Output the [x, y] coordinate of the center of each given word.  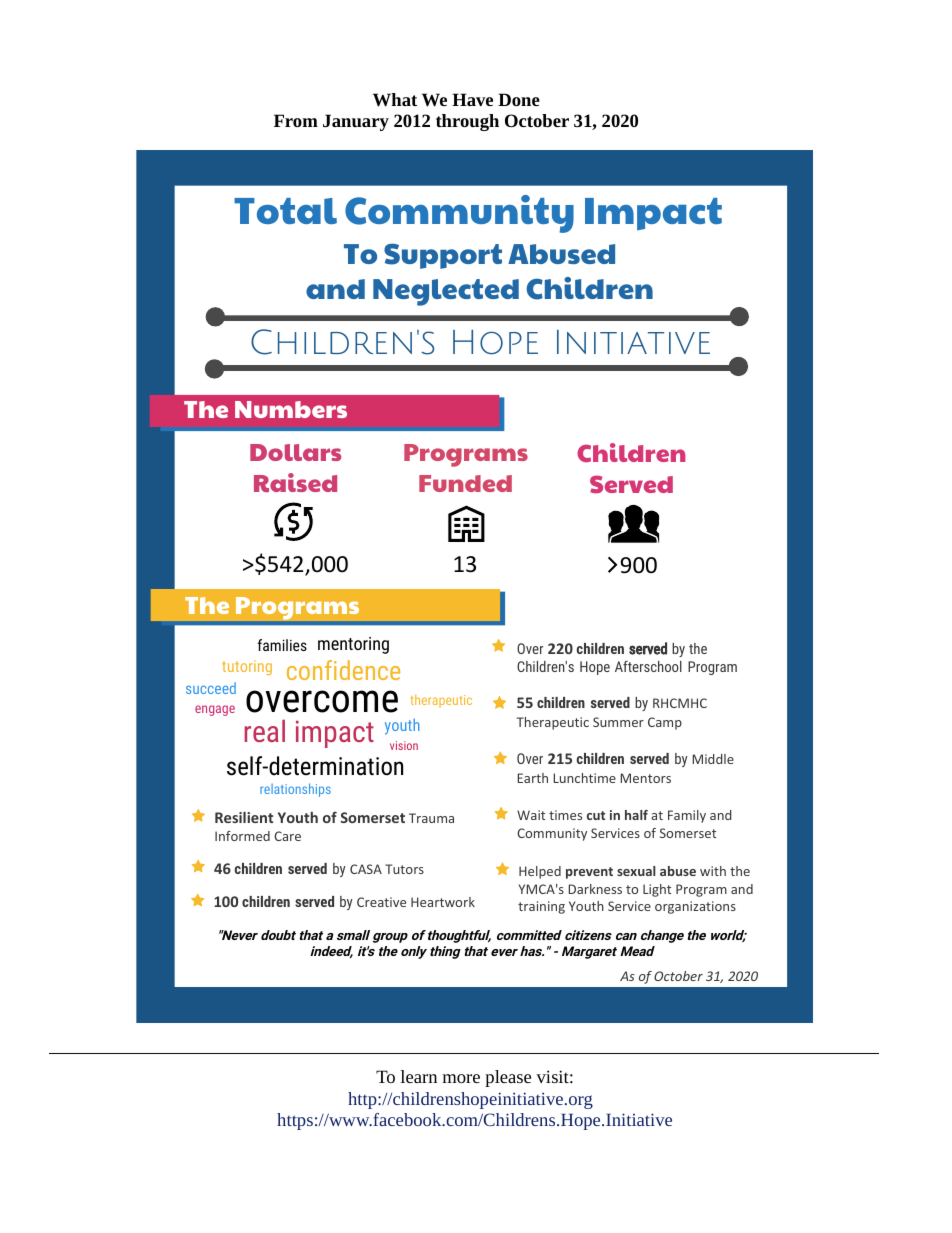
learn [419, 1076]
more [461, 1078]
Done [519, 99]
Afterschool [648, 666]
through [467, 122]
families [282, 645]
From [296, 120]
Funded [465, 483]
